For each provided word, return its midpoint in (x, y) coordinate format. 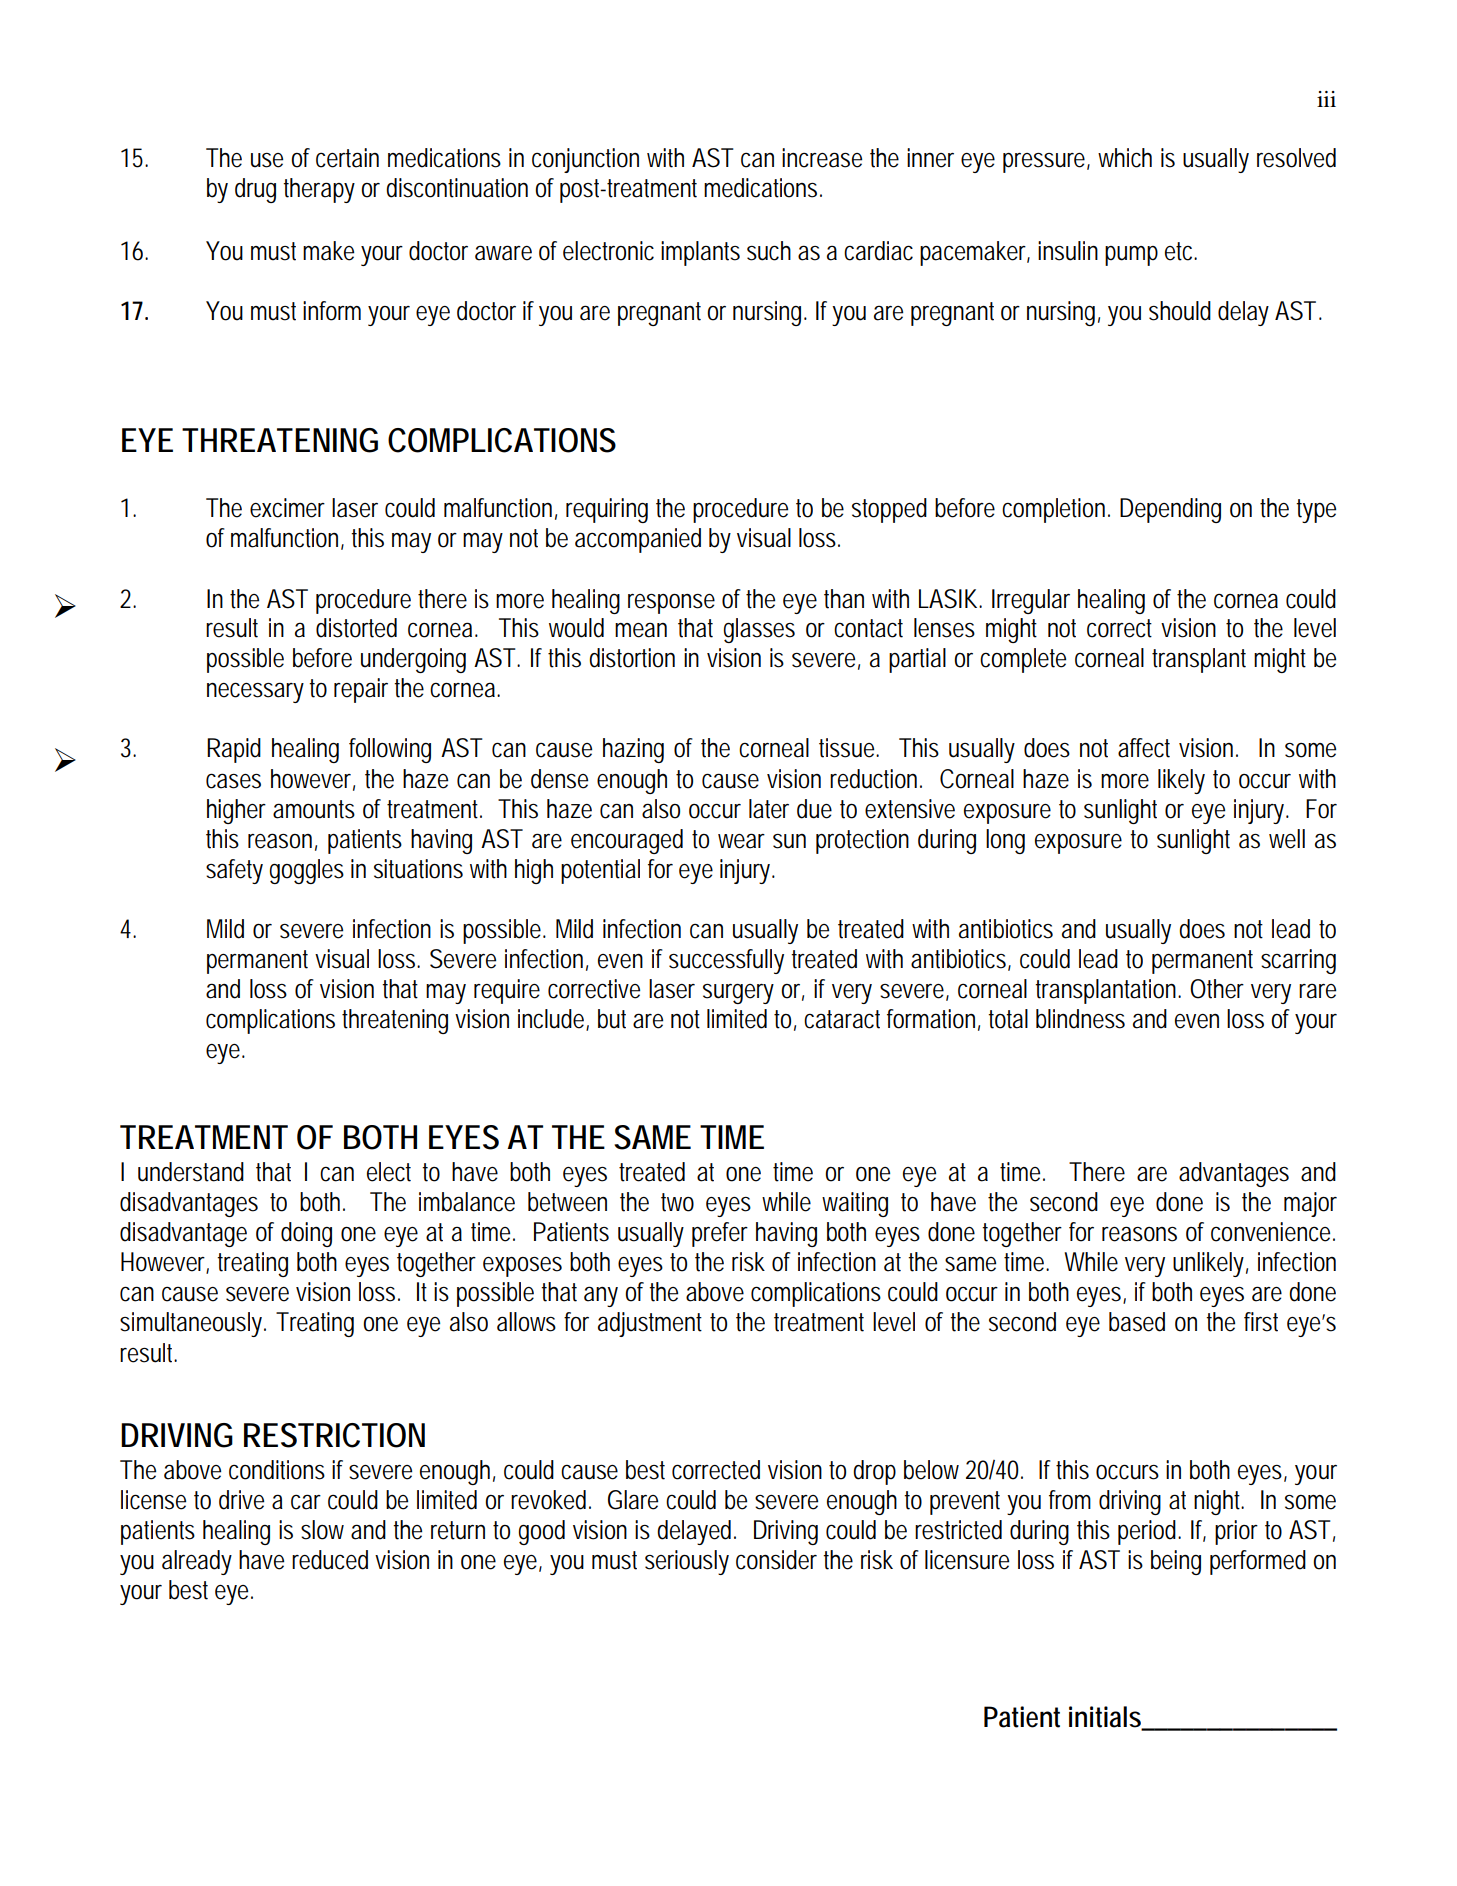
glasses (759, 630)
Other (1217, 989)
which (1125, 158)
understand (191, 1172)
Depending (1170, 510)
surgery (738, 994)
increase (822, 158)
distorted (356, 628)
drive (241, 1500)
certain (347, 158)
